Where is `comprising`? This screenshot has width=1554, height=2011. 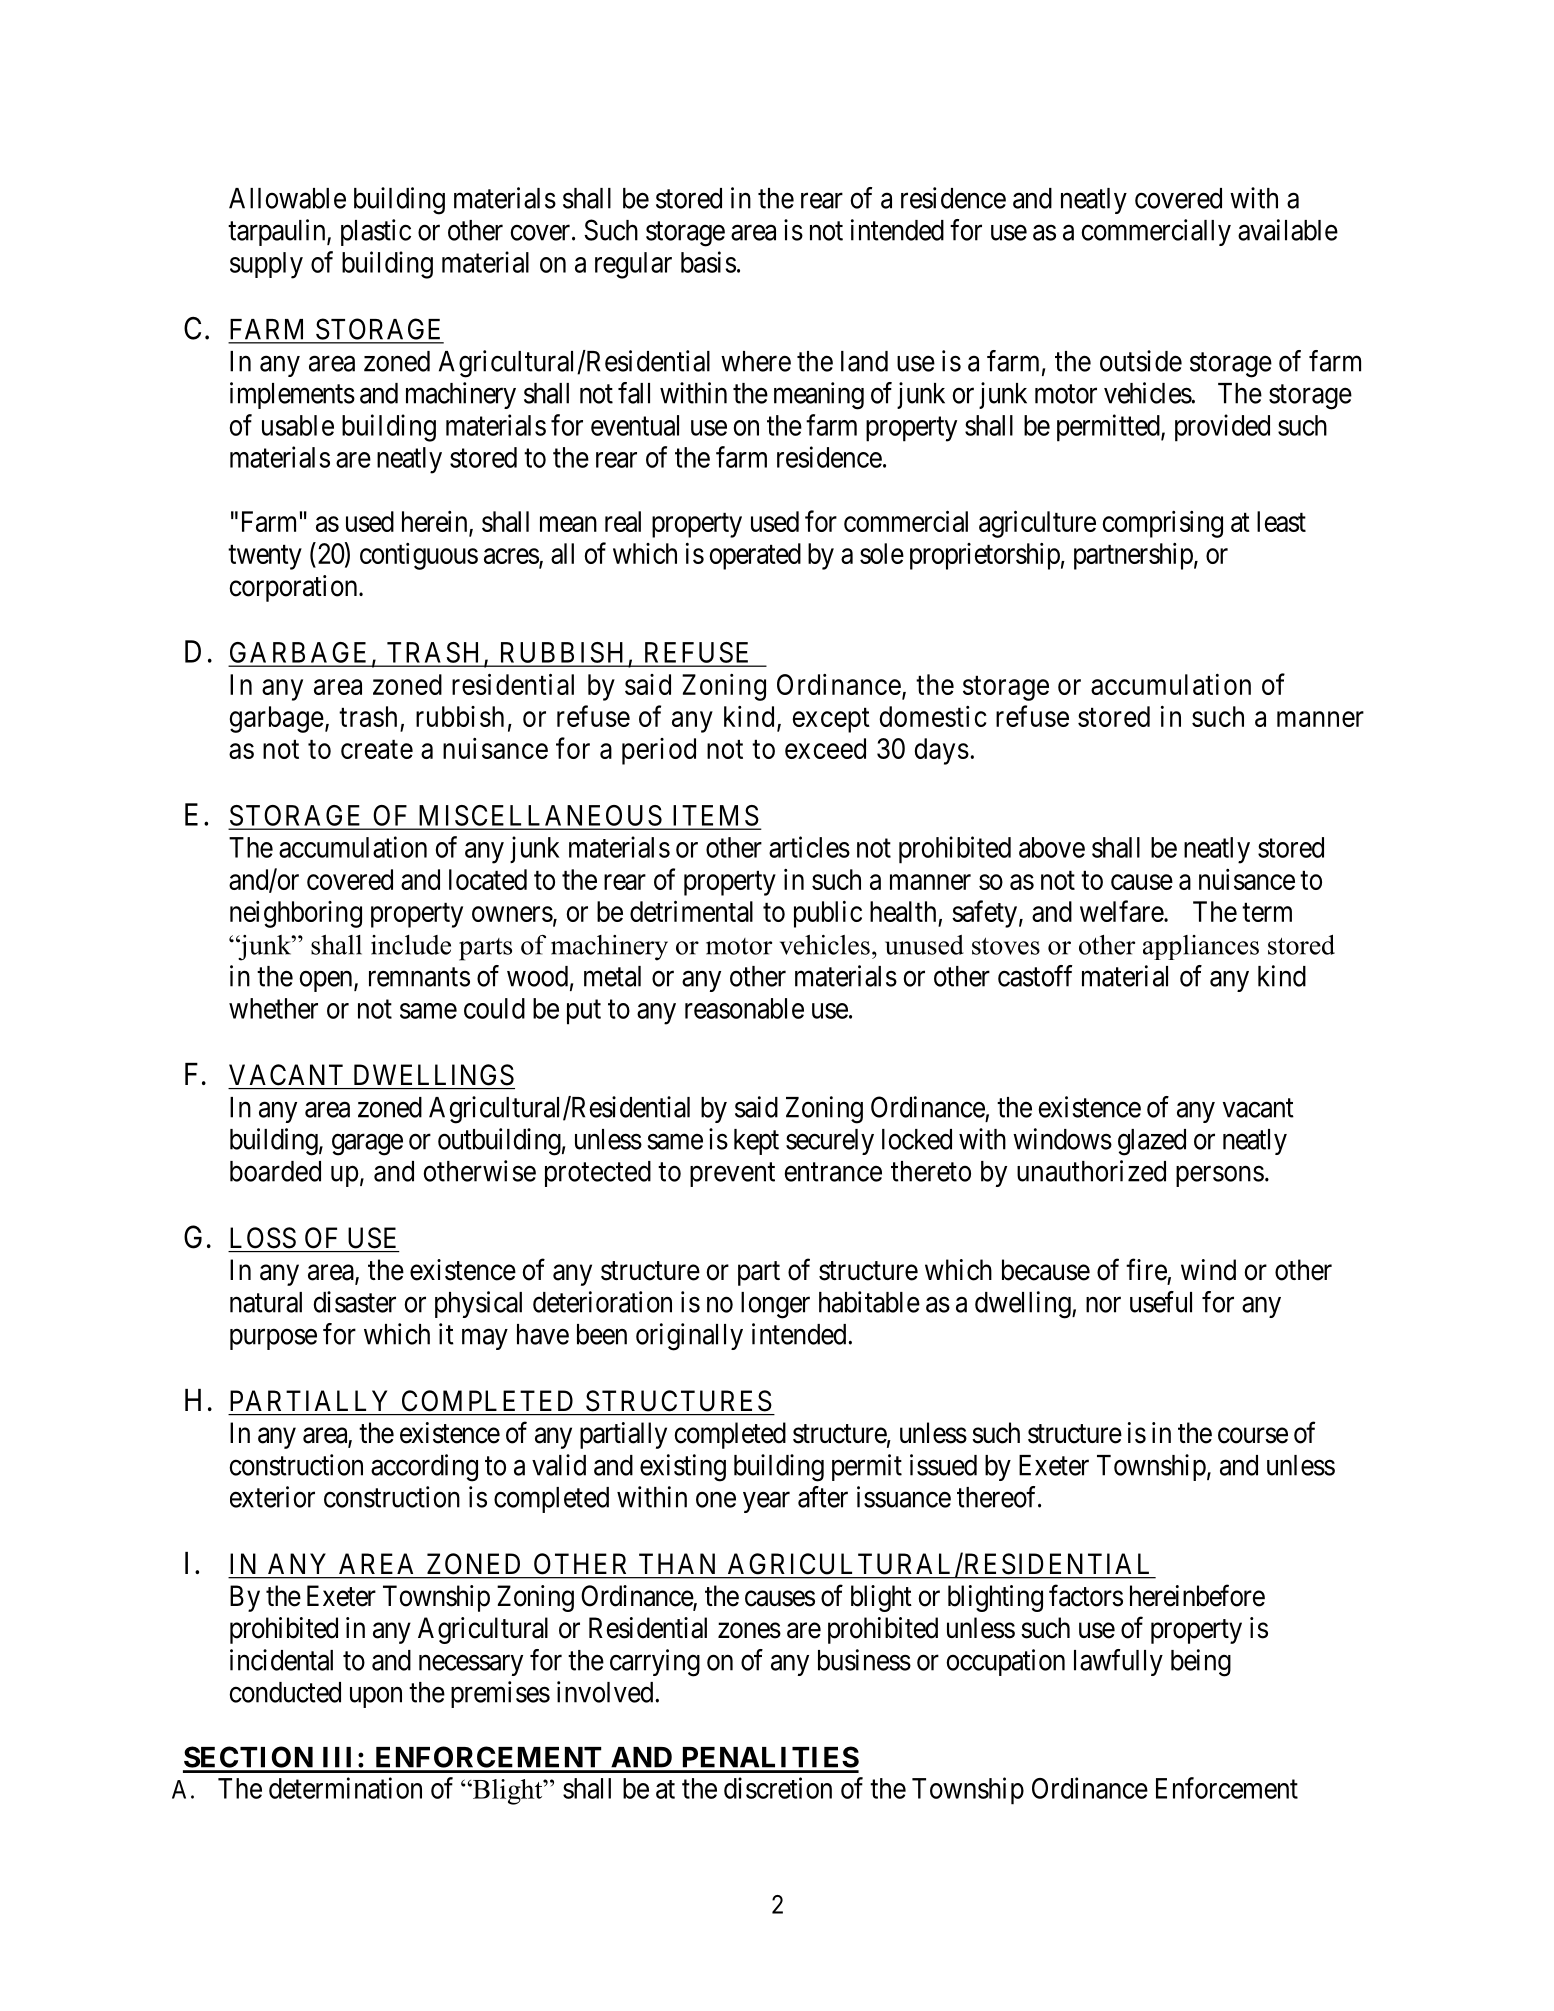 comprising is located at coordinates (1163, 524).
